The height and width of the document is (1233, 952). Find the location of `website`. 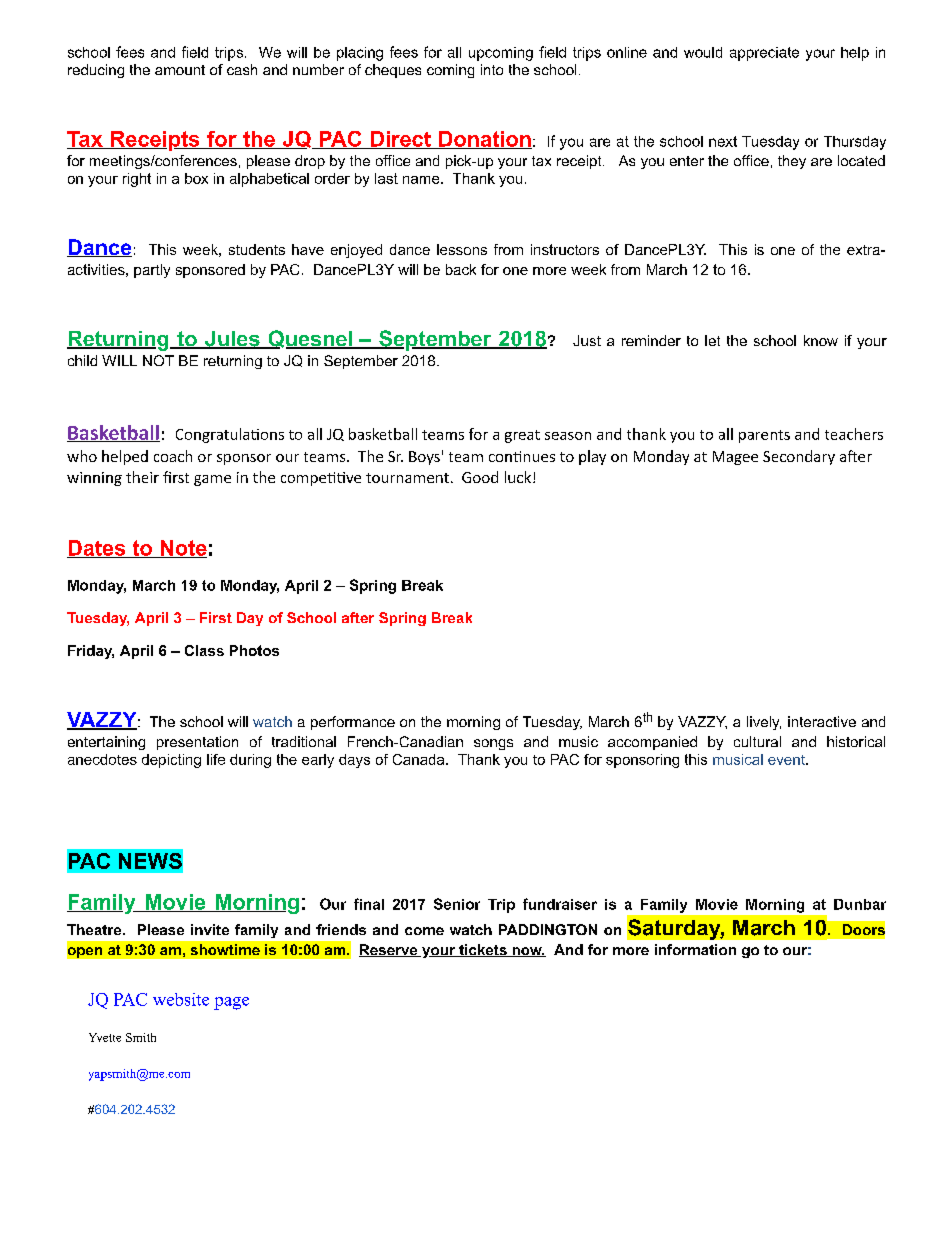

website is located at coordinates (181, 999).
